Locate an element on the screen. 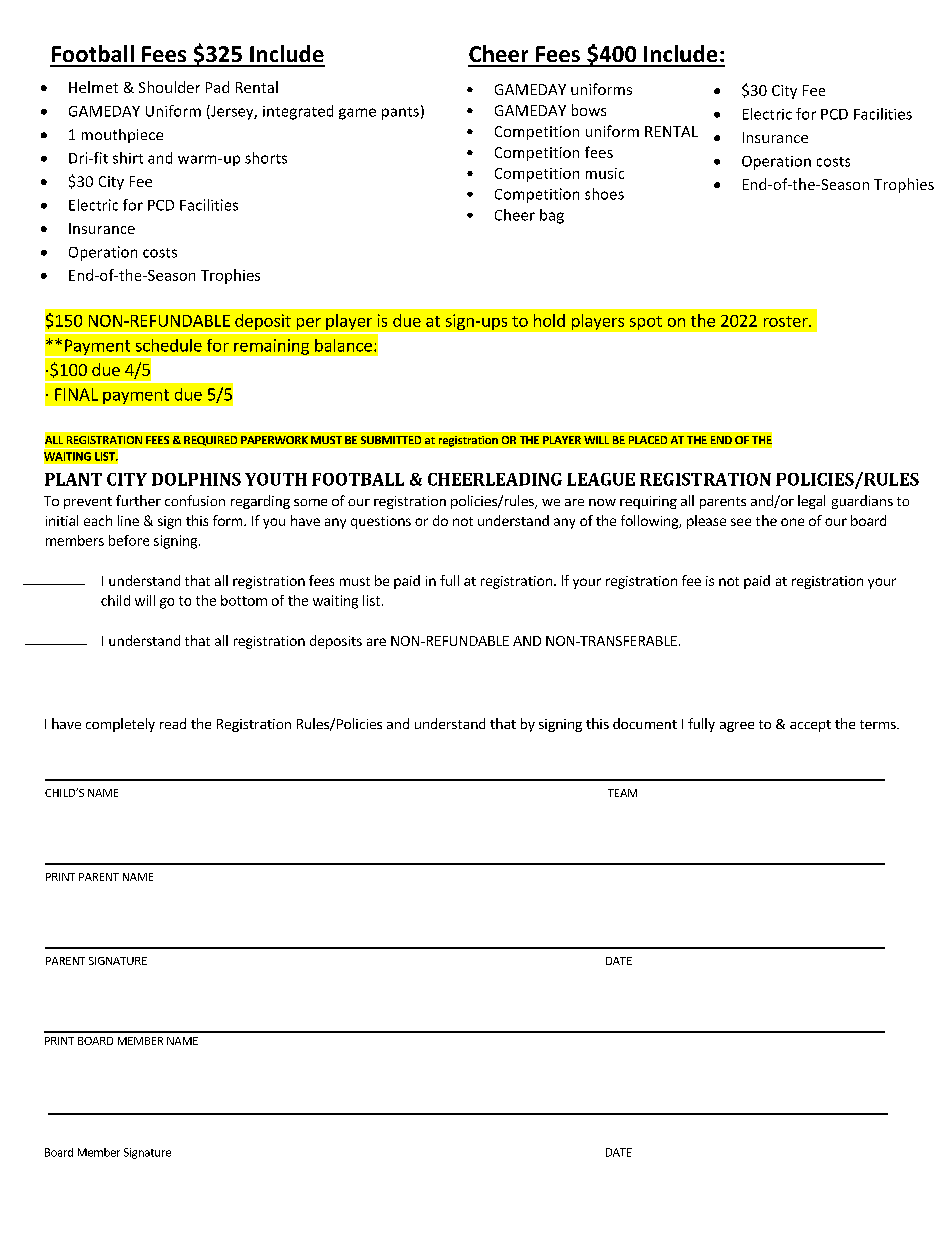 The image size is (952, 1233). read is located at coordinates (173, 723).
